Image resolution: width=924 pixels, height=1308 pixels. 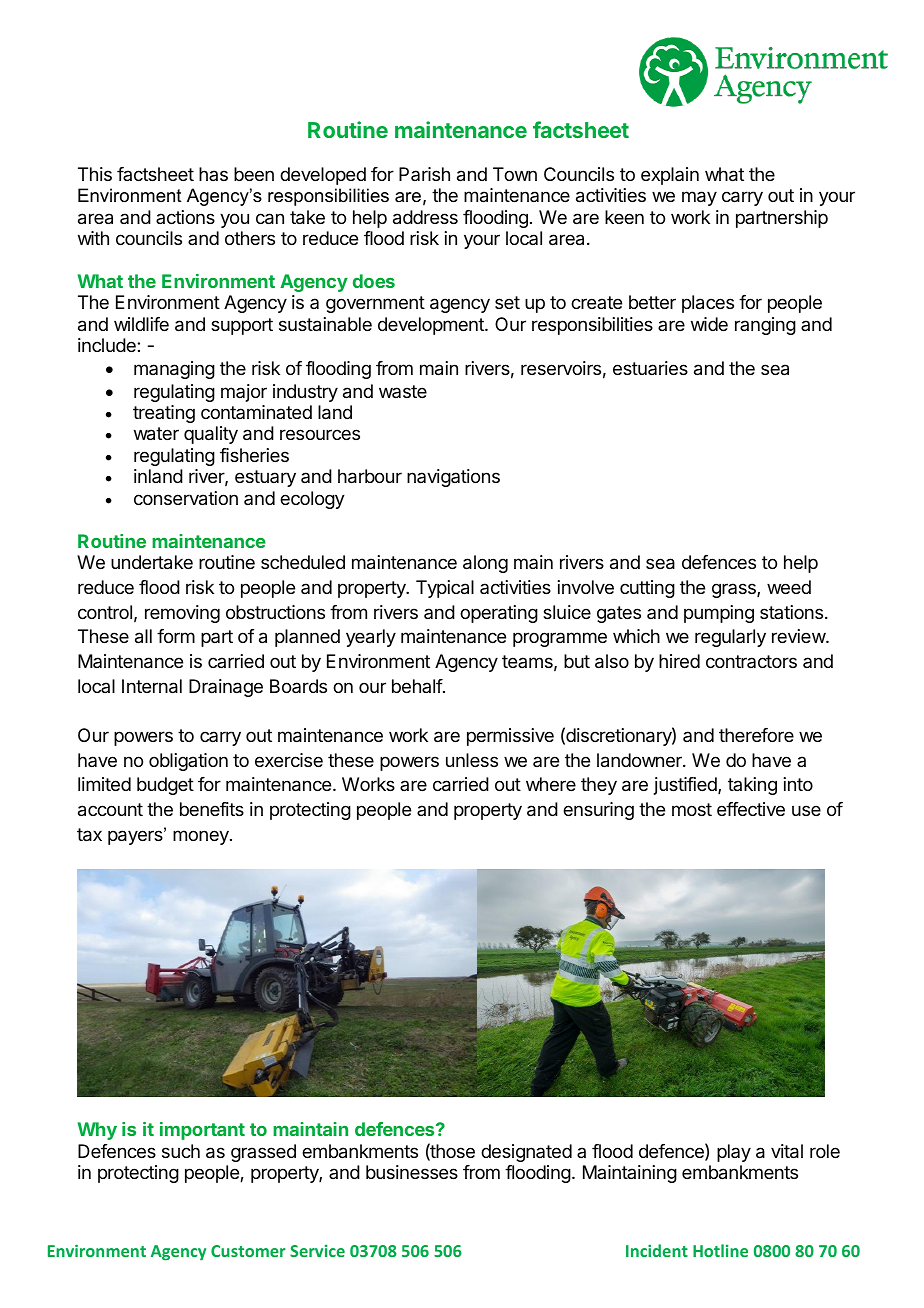 What do you see at coordinates (425, 217) in the screenshot?
I see `address` at bounding box center [425, 217].
